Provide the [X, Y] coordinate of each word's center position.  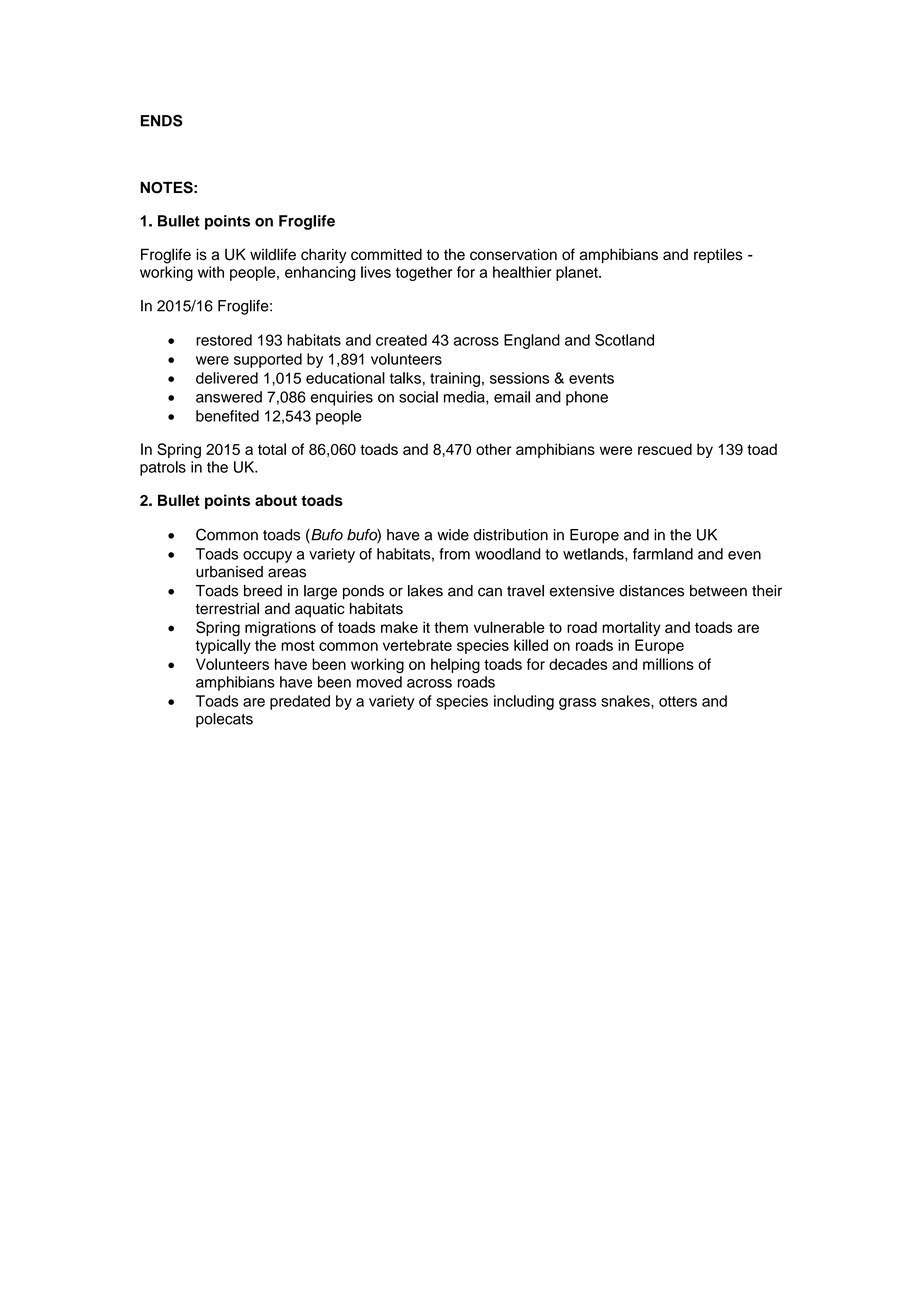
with [211, 272]
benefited [227, 416]
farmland [663, 554]
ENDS [162, 120]
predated [300, 702]
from [454, 554]
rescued [665, 449]
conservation [513, 254]
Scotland [624, 340]
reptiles [718, 255]
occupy [267, 557]
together [424, 273]
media [465, 398]
